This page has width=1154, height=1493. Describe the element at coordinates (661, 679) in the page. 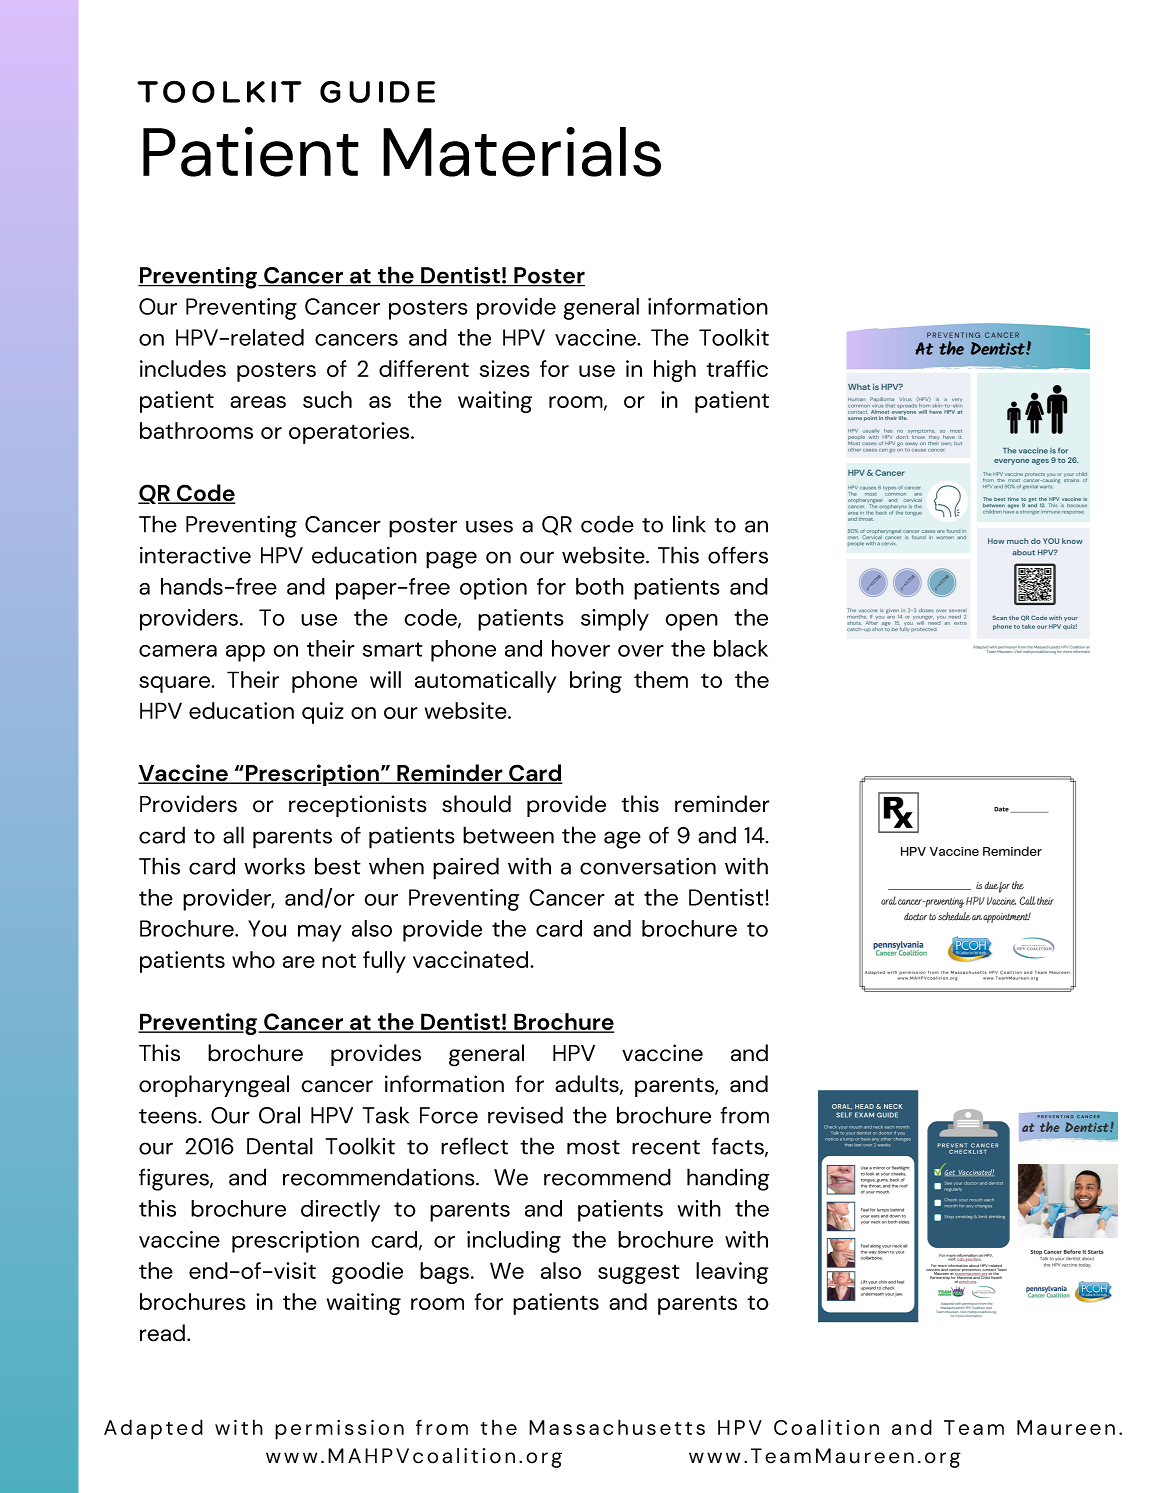

I see `them` at that location.
